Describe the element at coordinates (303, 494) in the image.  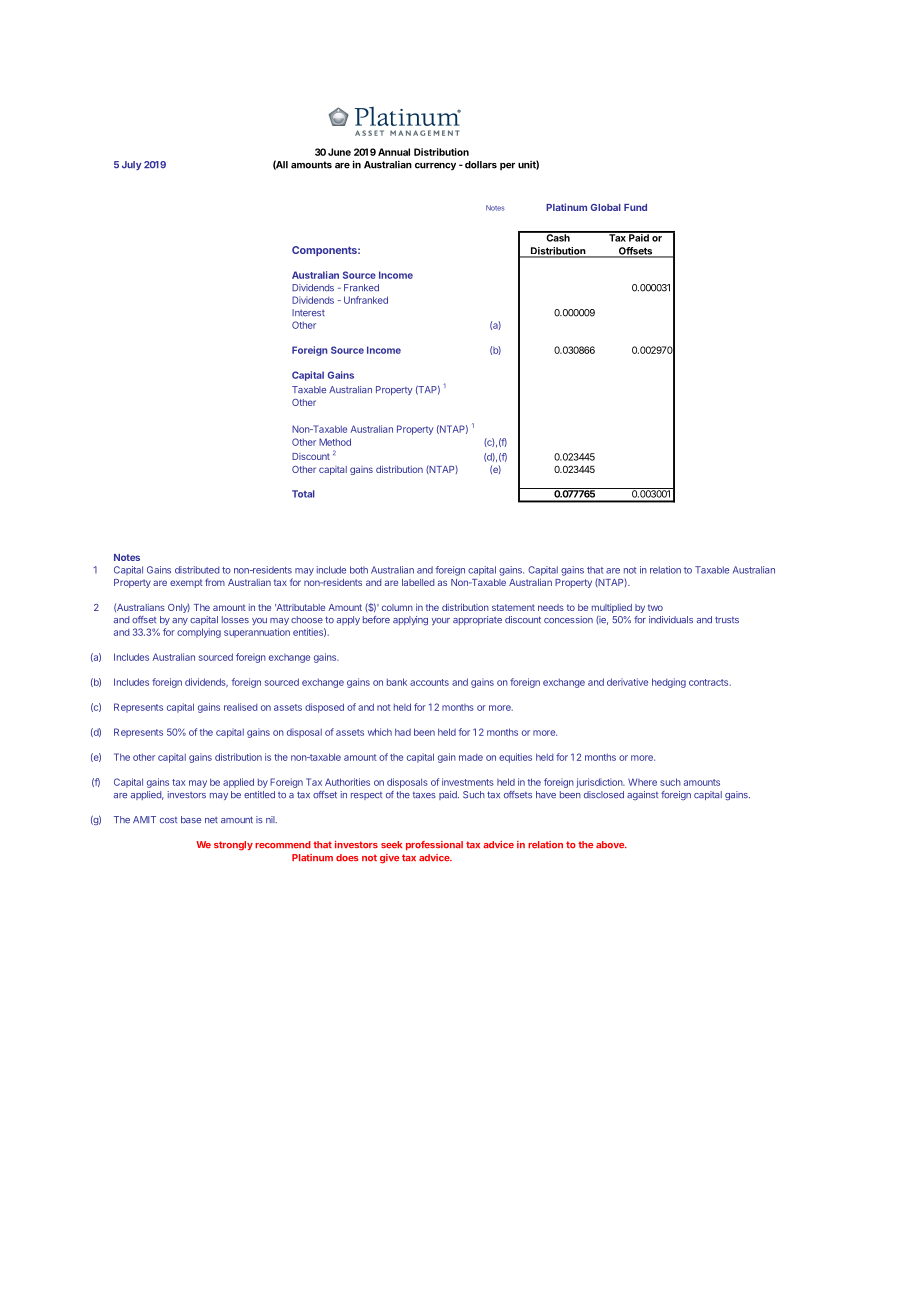
I see `Total` at that location.
